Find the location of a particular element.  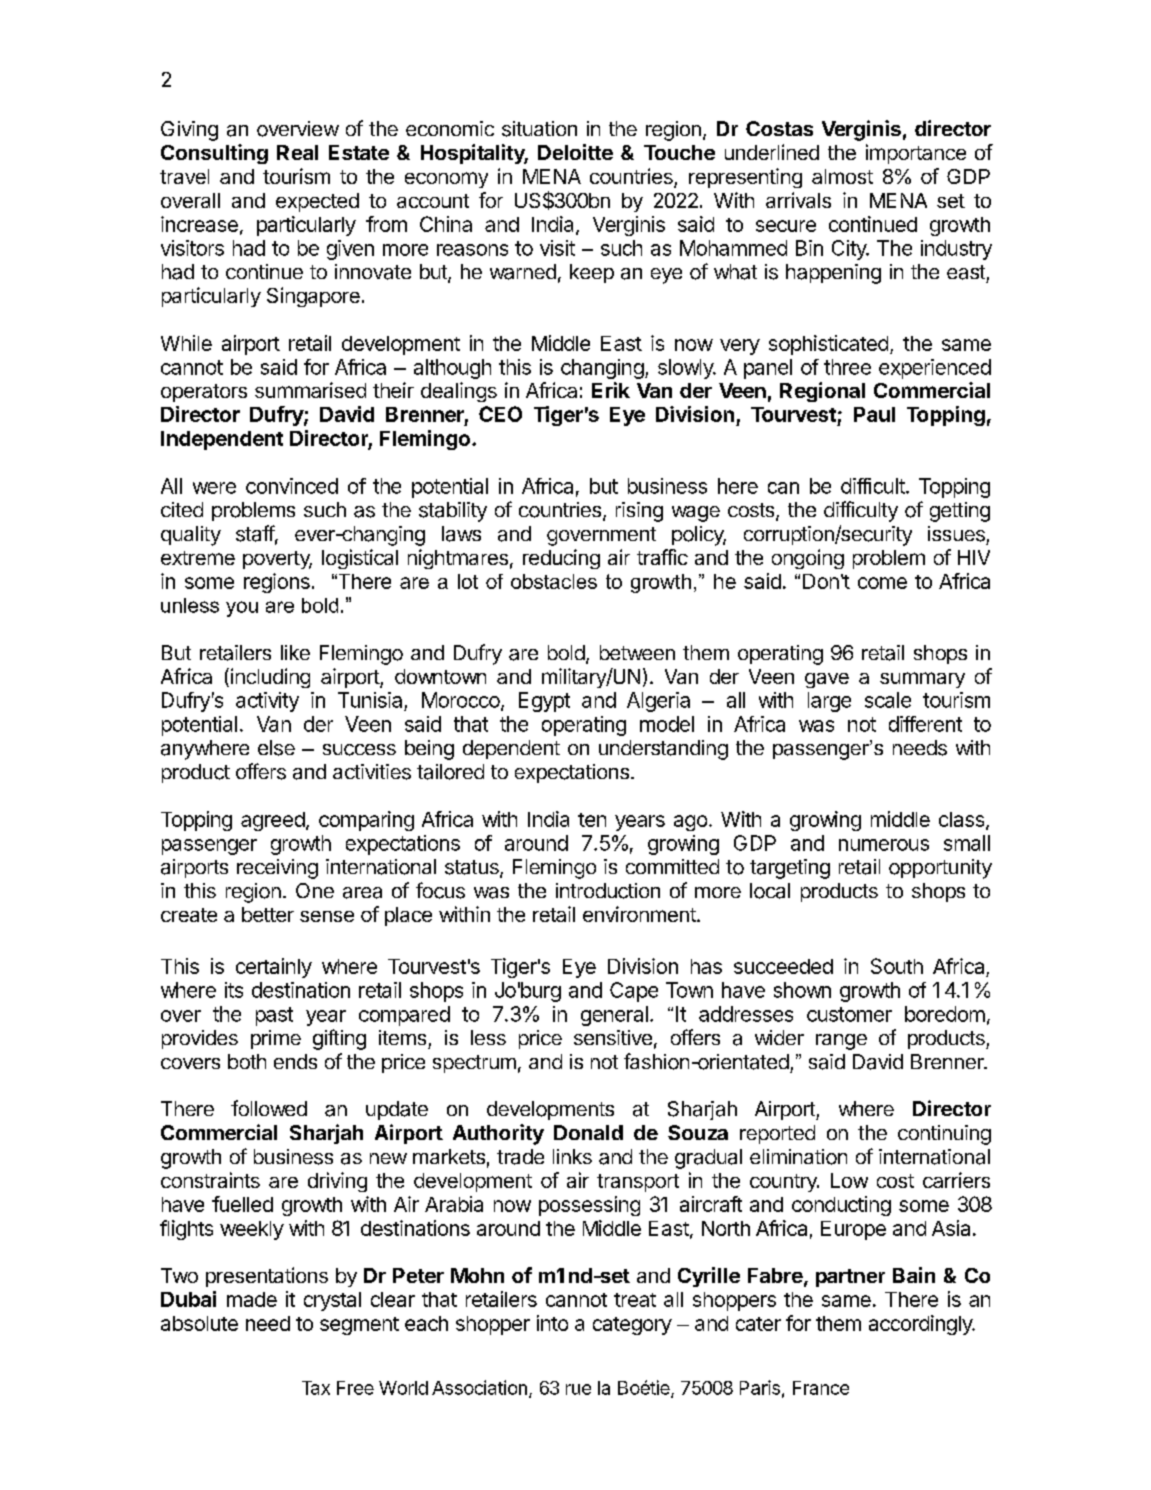

almost is located at coordinates (842, 176).
